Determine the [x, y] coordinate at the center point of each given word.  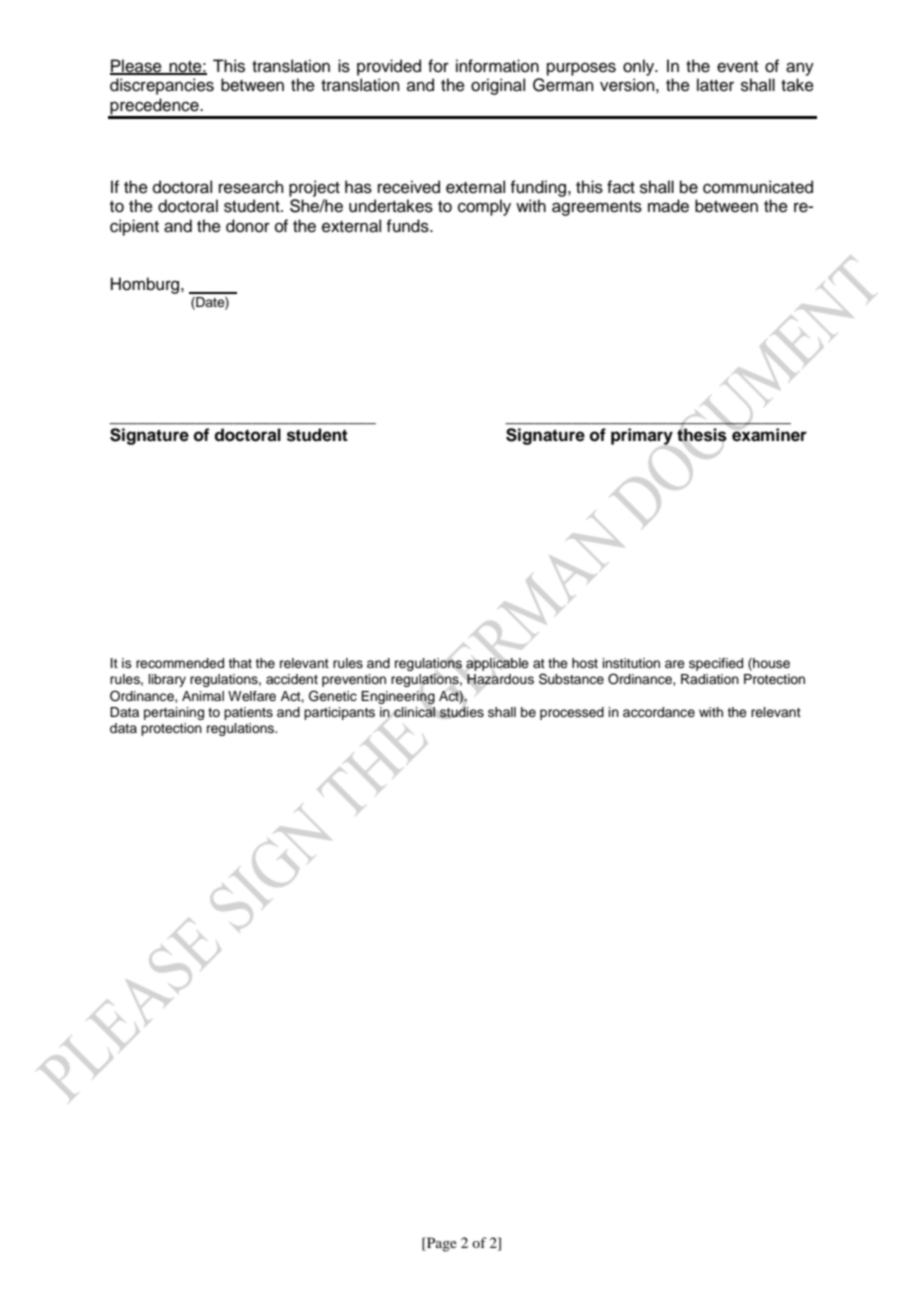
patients [248, 713]
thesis [702, 435]
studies [461, 712]
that [240, 663]
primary [642, 436]
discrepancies [162, 86]
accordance [659, 712]
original [498, 86]
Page [441, 1244]
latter [715, 85]
